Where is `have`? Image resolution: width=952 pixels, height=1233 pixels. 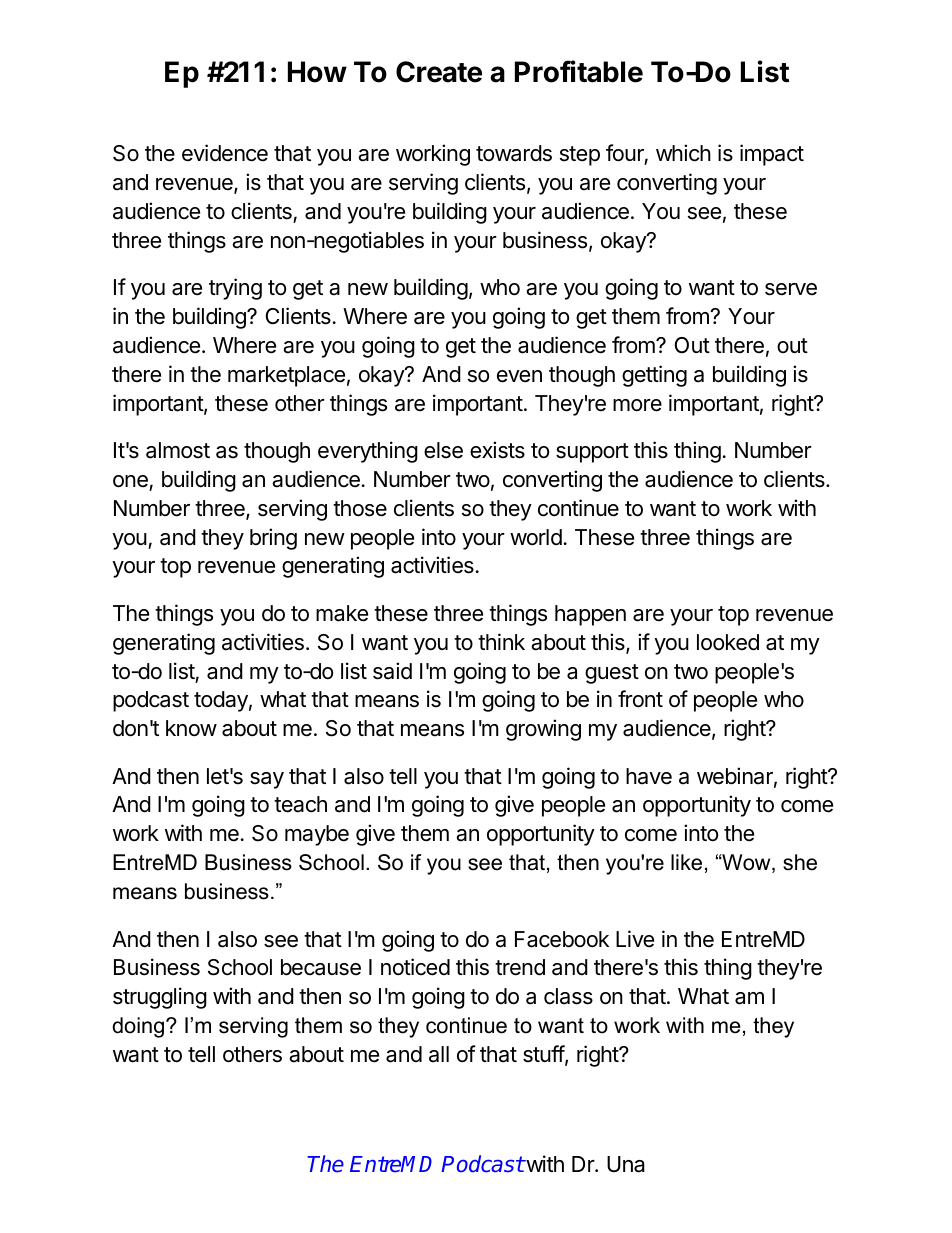 have is located at coordinates (649, 776).
